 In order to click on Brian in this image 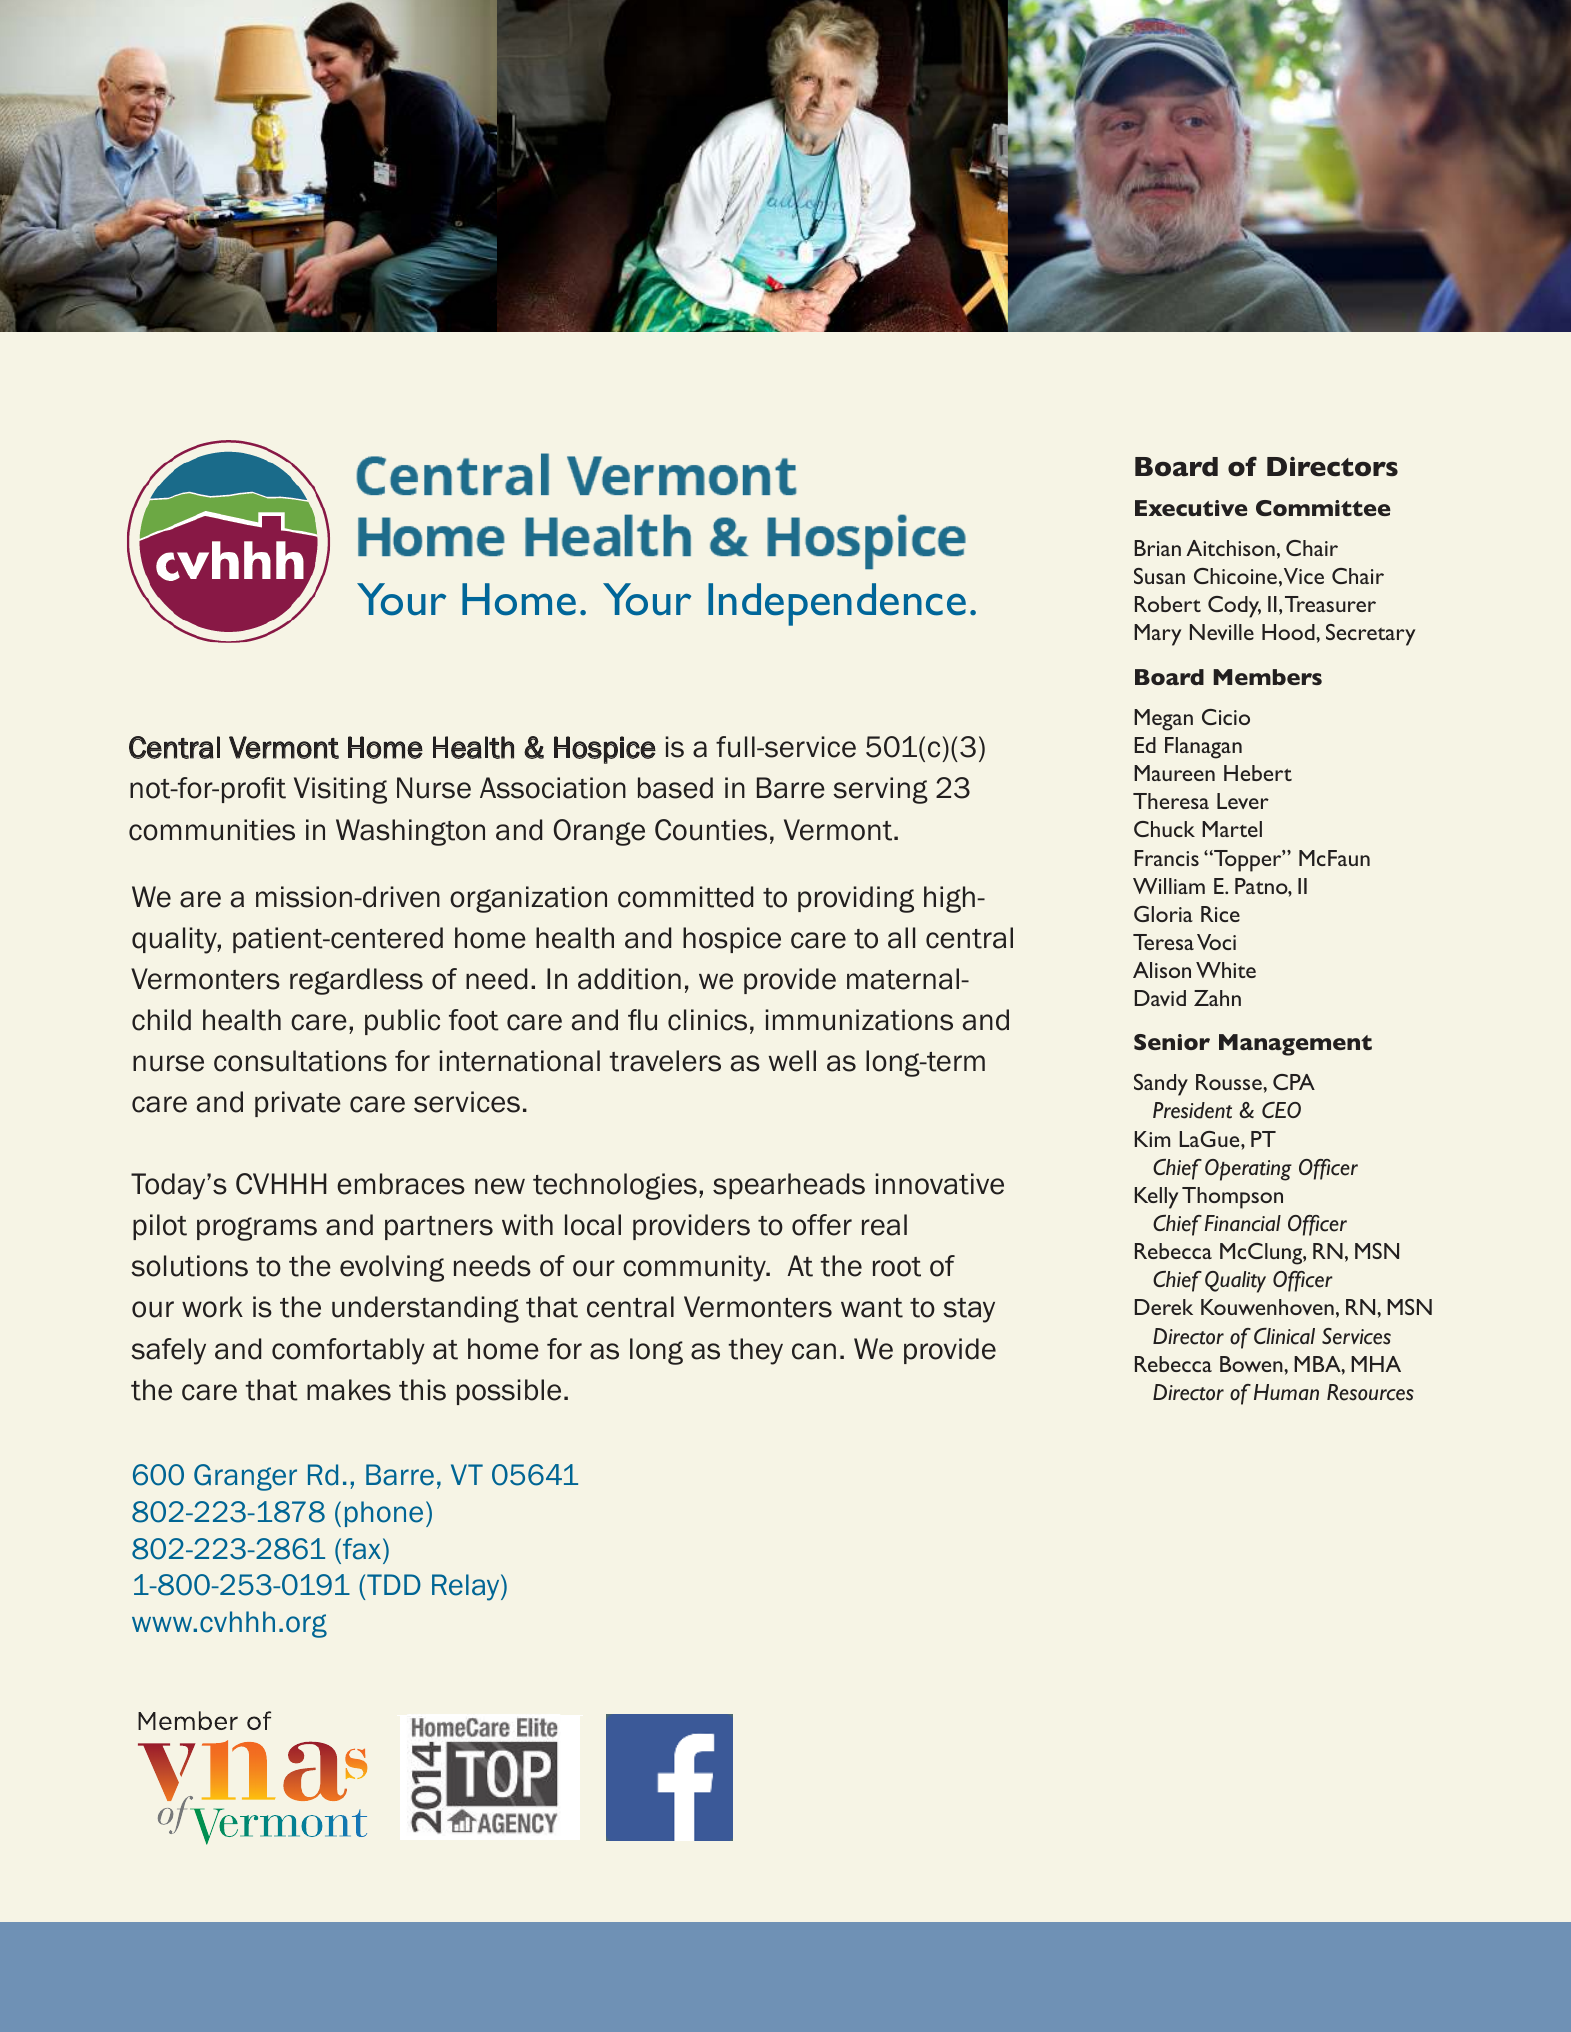, I will do `click(1157, 548)`.
